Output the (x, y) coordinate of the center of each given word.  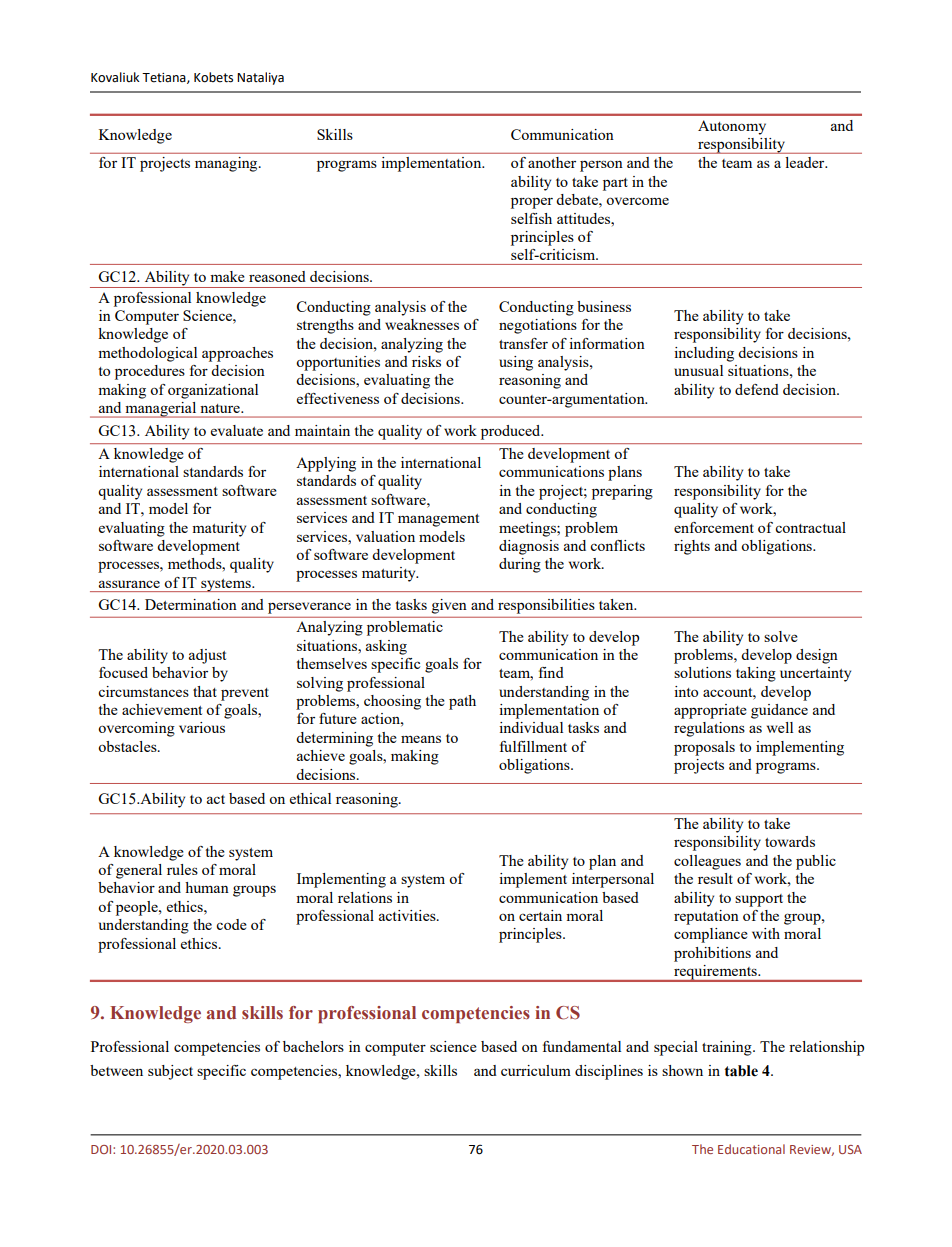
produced (512, 432)
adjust (207, 656)
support (759, 900)
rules (182, 869)
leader (806, 162)
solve (781, 636)
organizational (213, 391)
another (552, 162)
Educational (751, 1149)
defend (757, 389)
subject (170, 1072)
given (449, 606)
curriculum (536, 1070)
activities (408, 915)
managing (227, 164)
